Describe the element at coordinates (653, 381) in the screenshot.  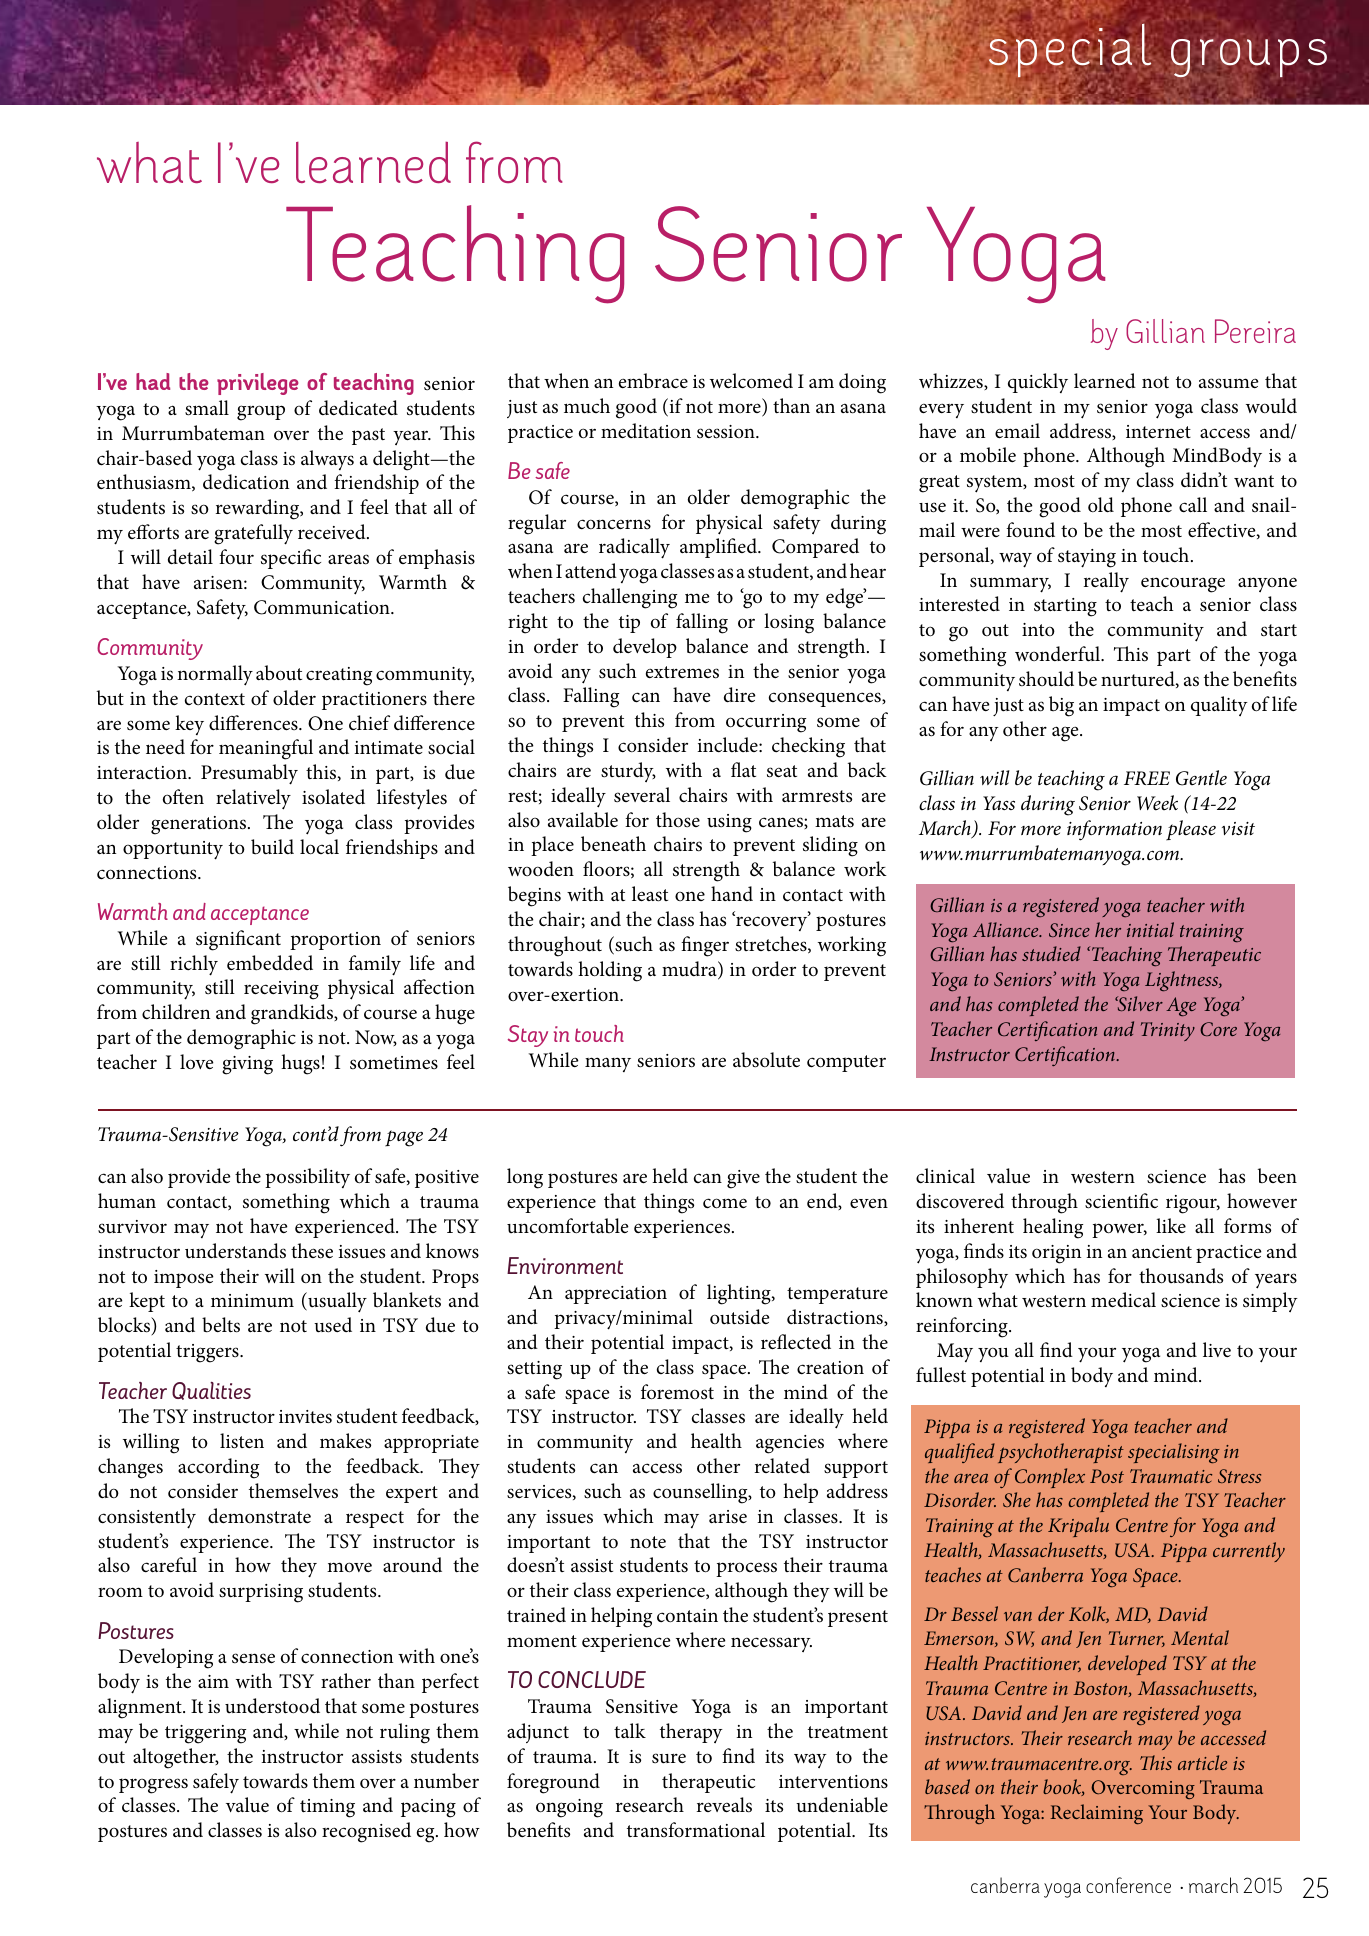
I see `embrace` at that location.
